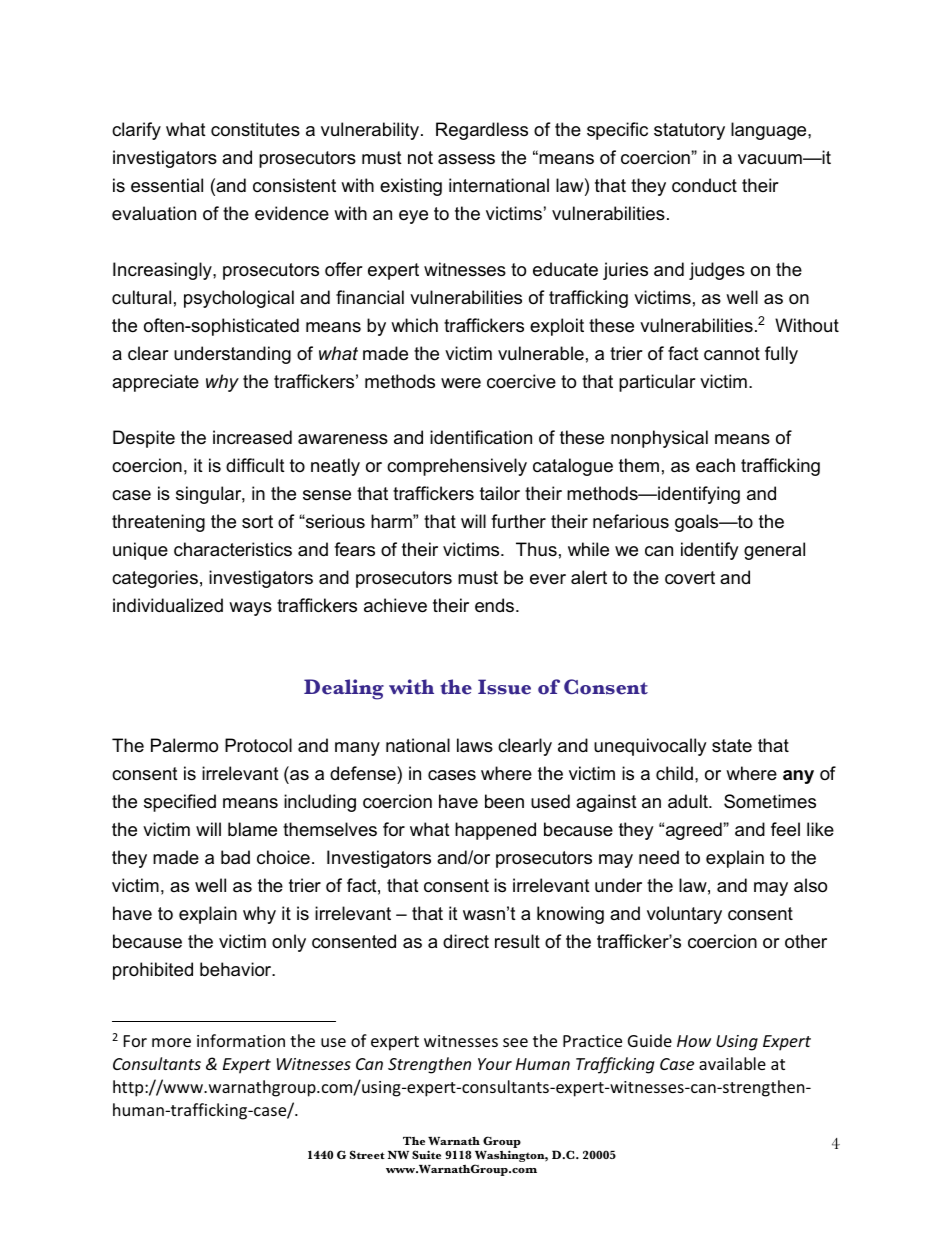  I want to click on general, so click(774, 551).
